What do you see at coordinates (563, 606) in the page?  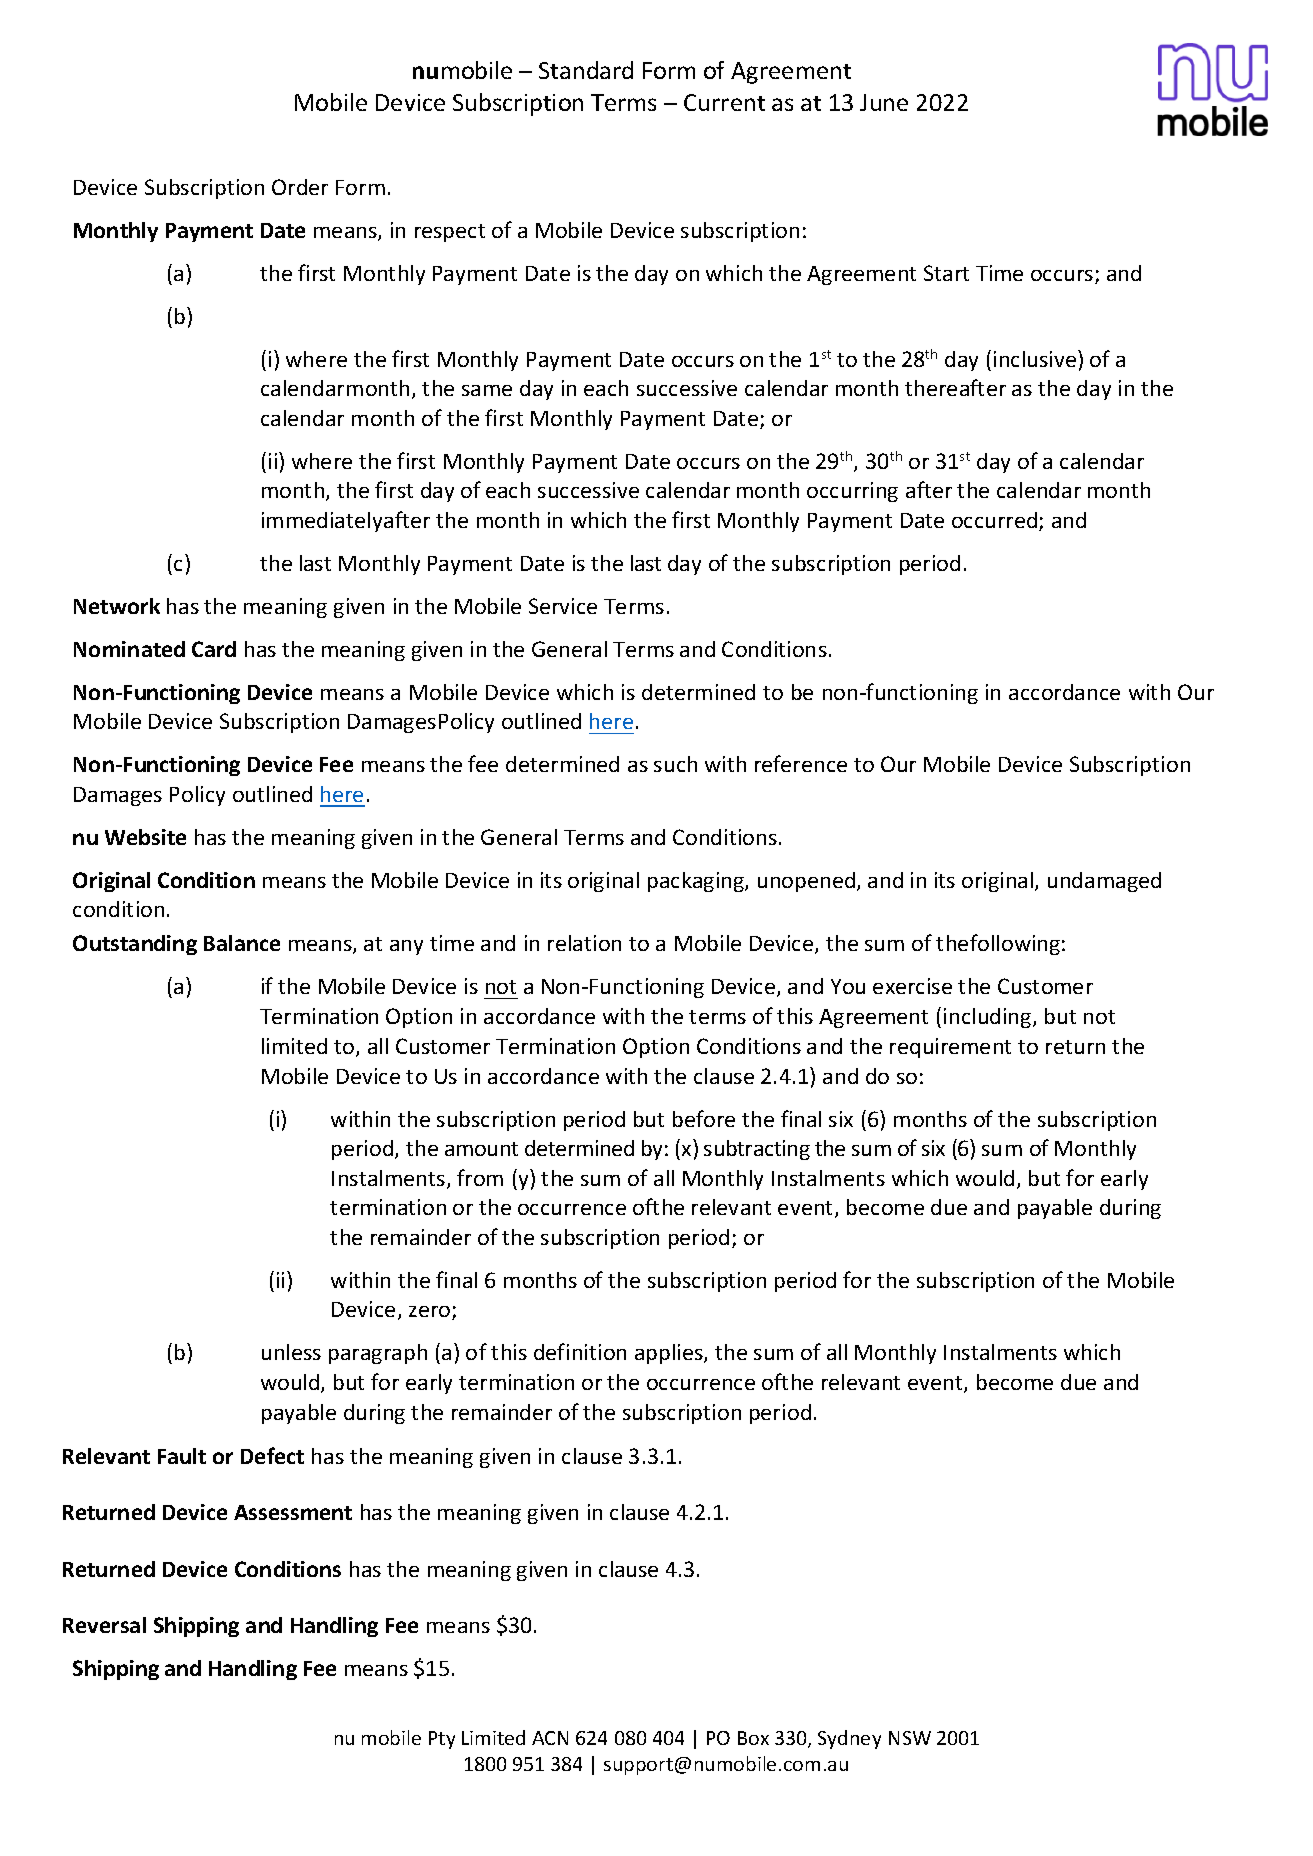 I see `Service` at bounding box center [563, 606].
